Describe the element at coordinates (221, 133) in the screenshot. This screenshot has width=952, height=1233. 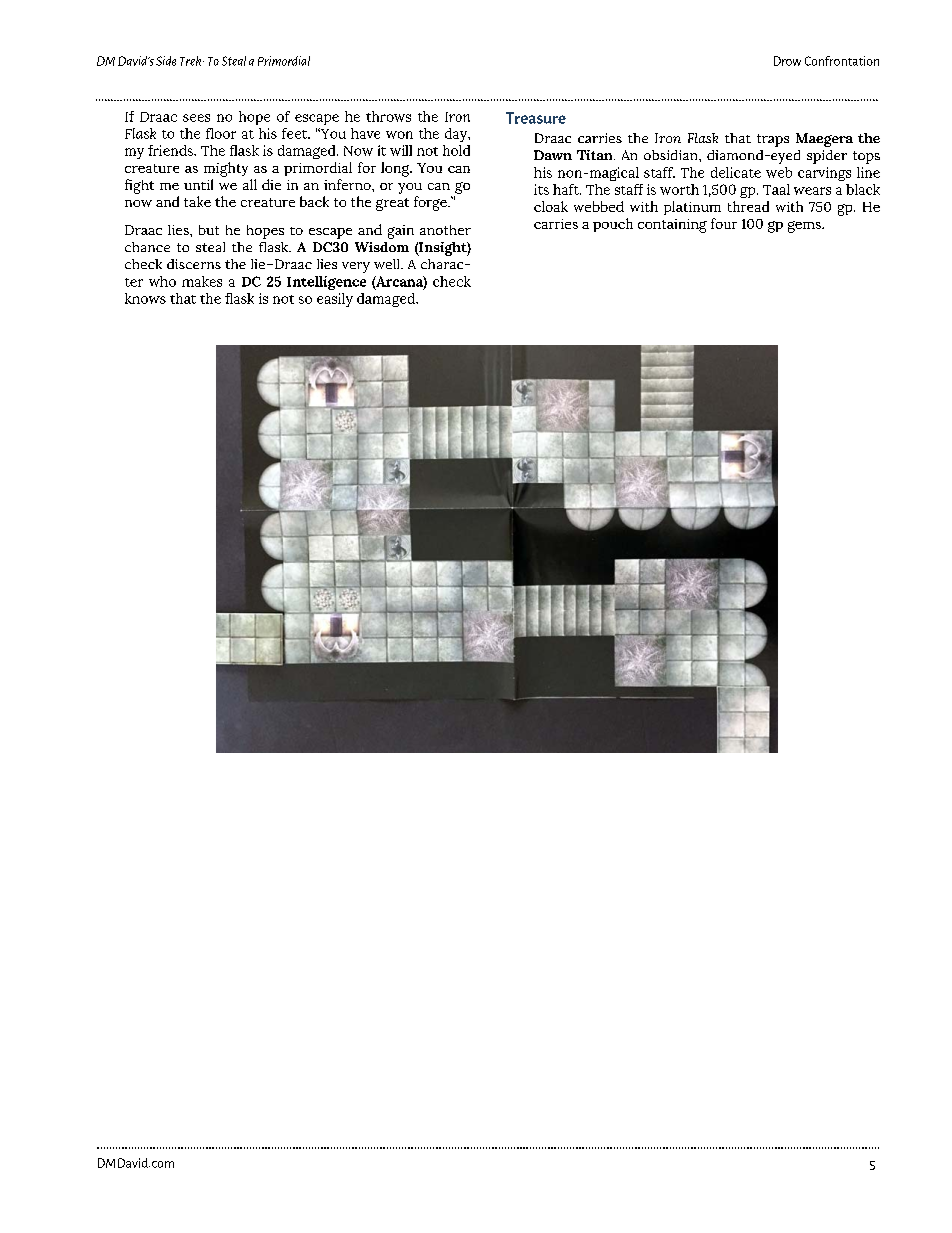
I see `floor` at that location.
